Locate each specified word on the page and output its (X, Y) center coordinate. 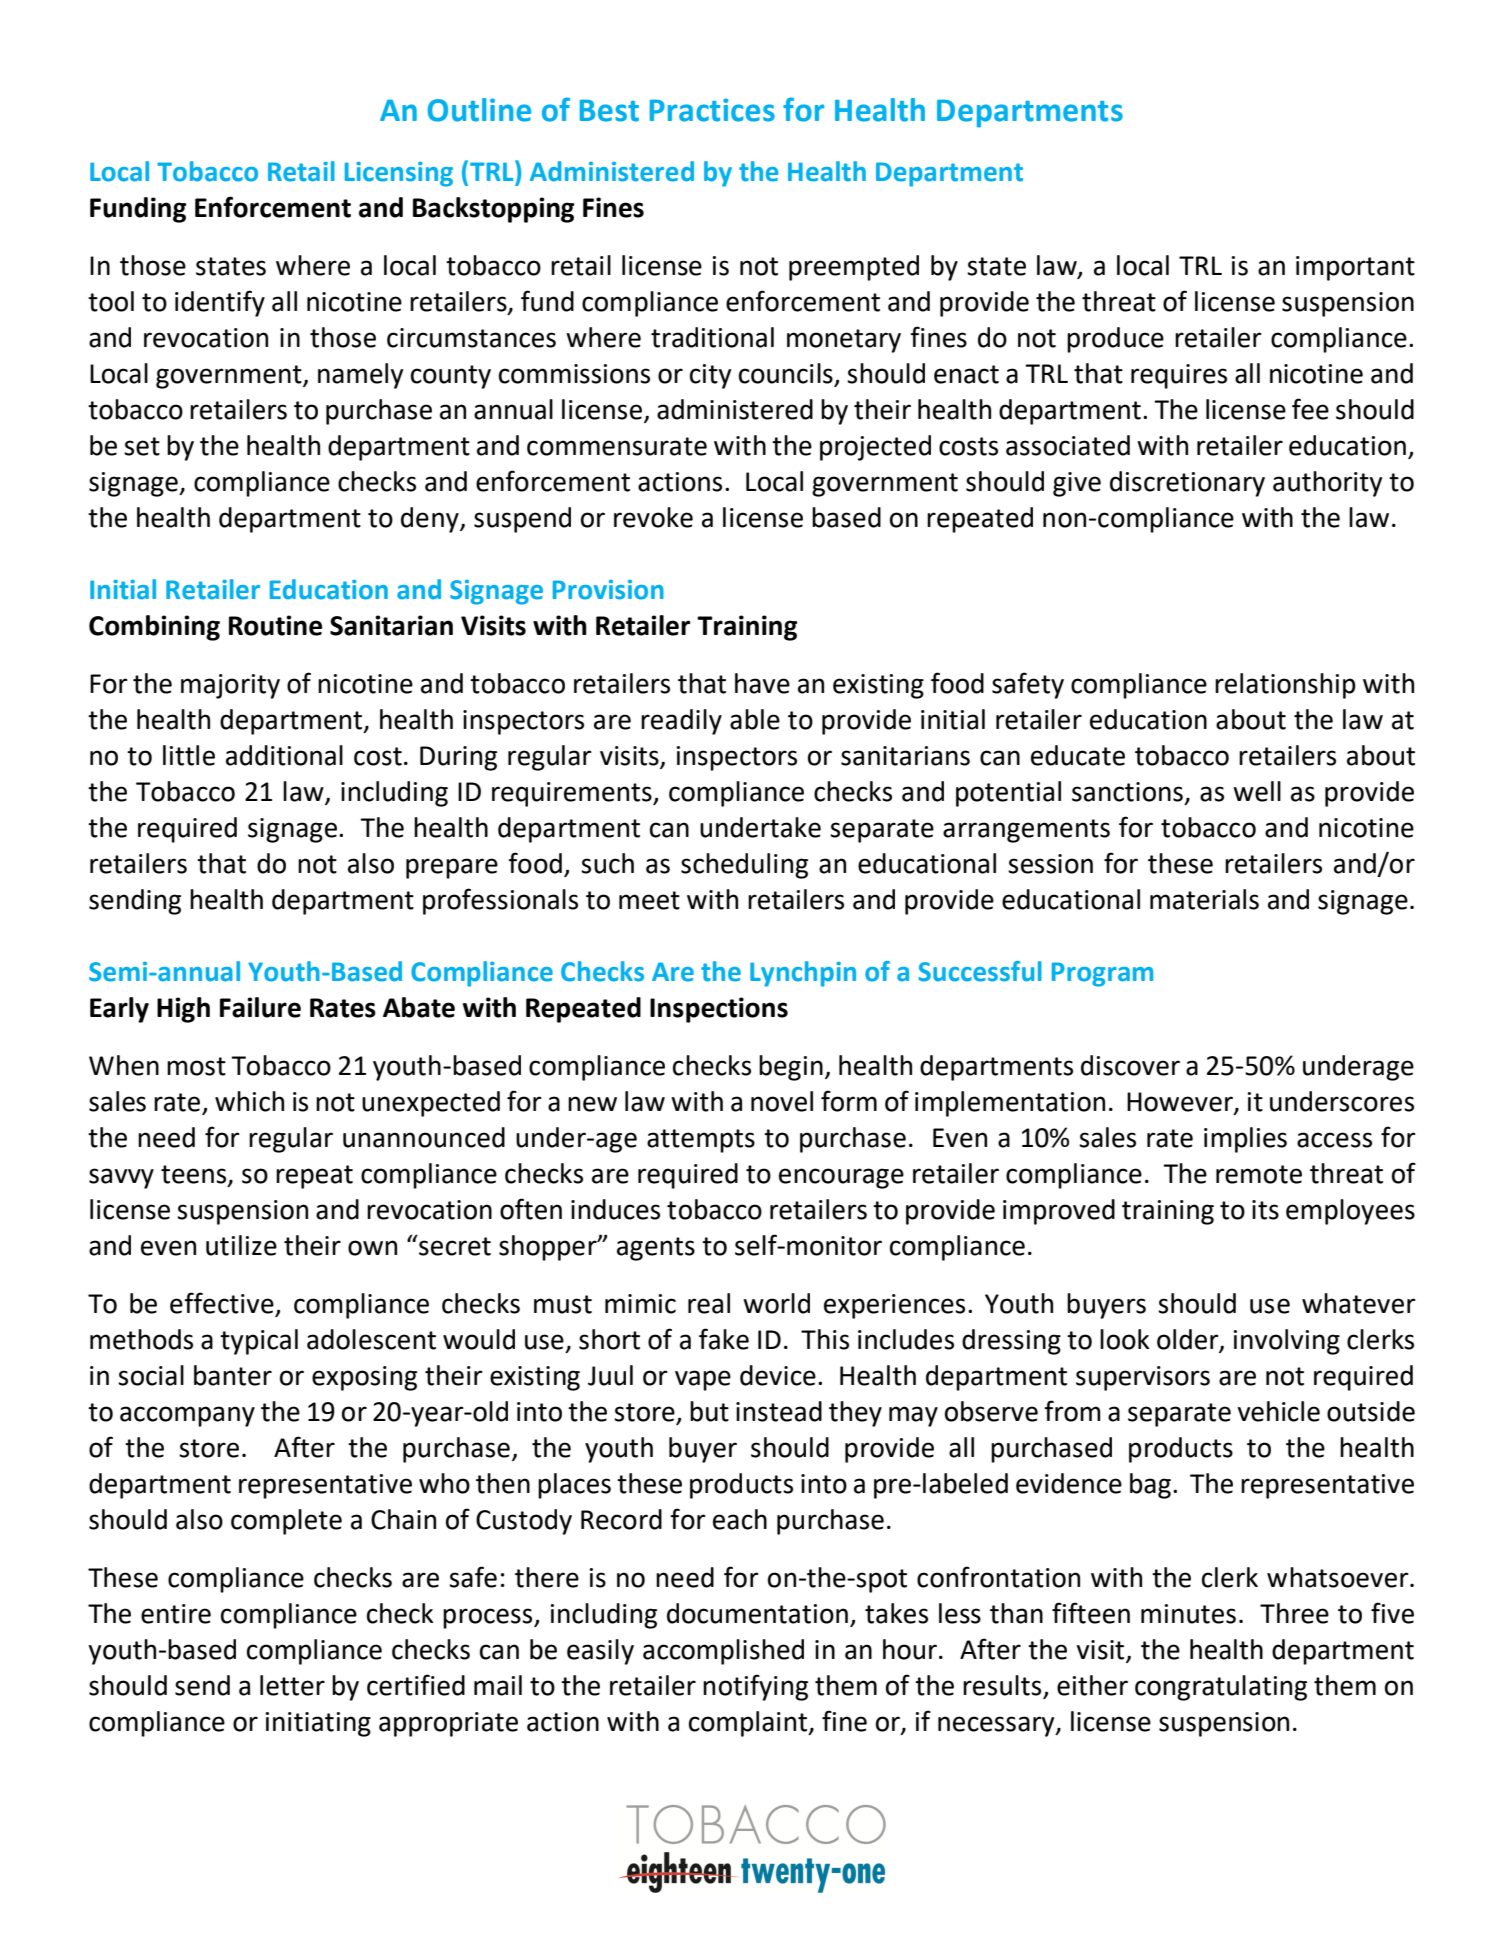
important (1355, 268)
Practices (712, 110)
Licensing (399, 174)
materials (1204, 899)
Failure (260, 1007)
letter (292, 1685)
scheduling (744, 866)
